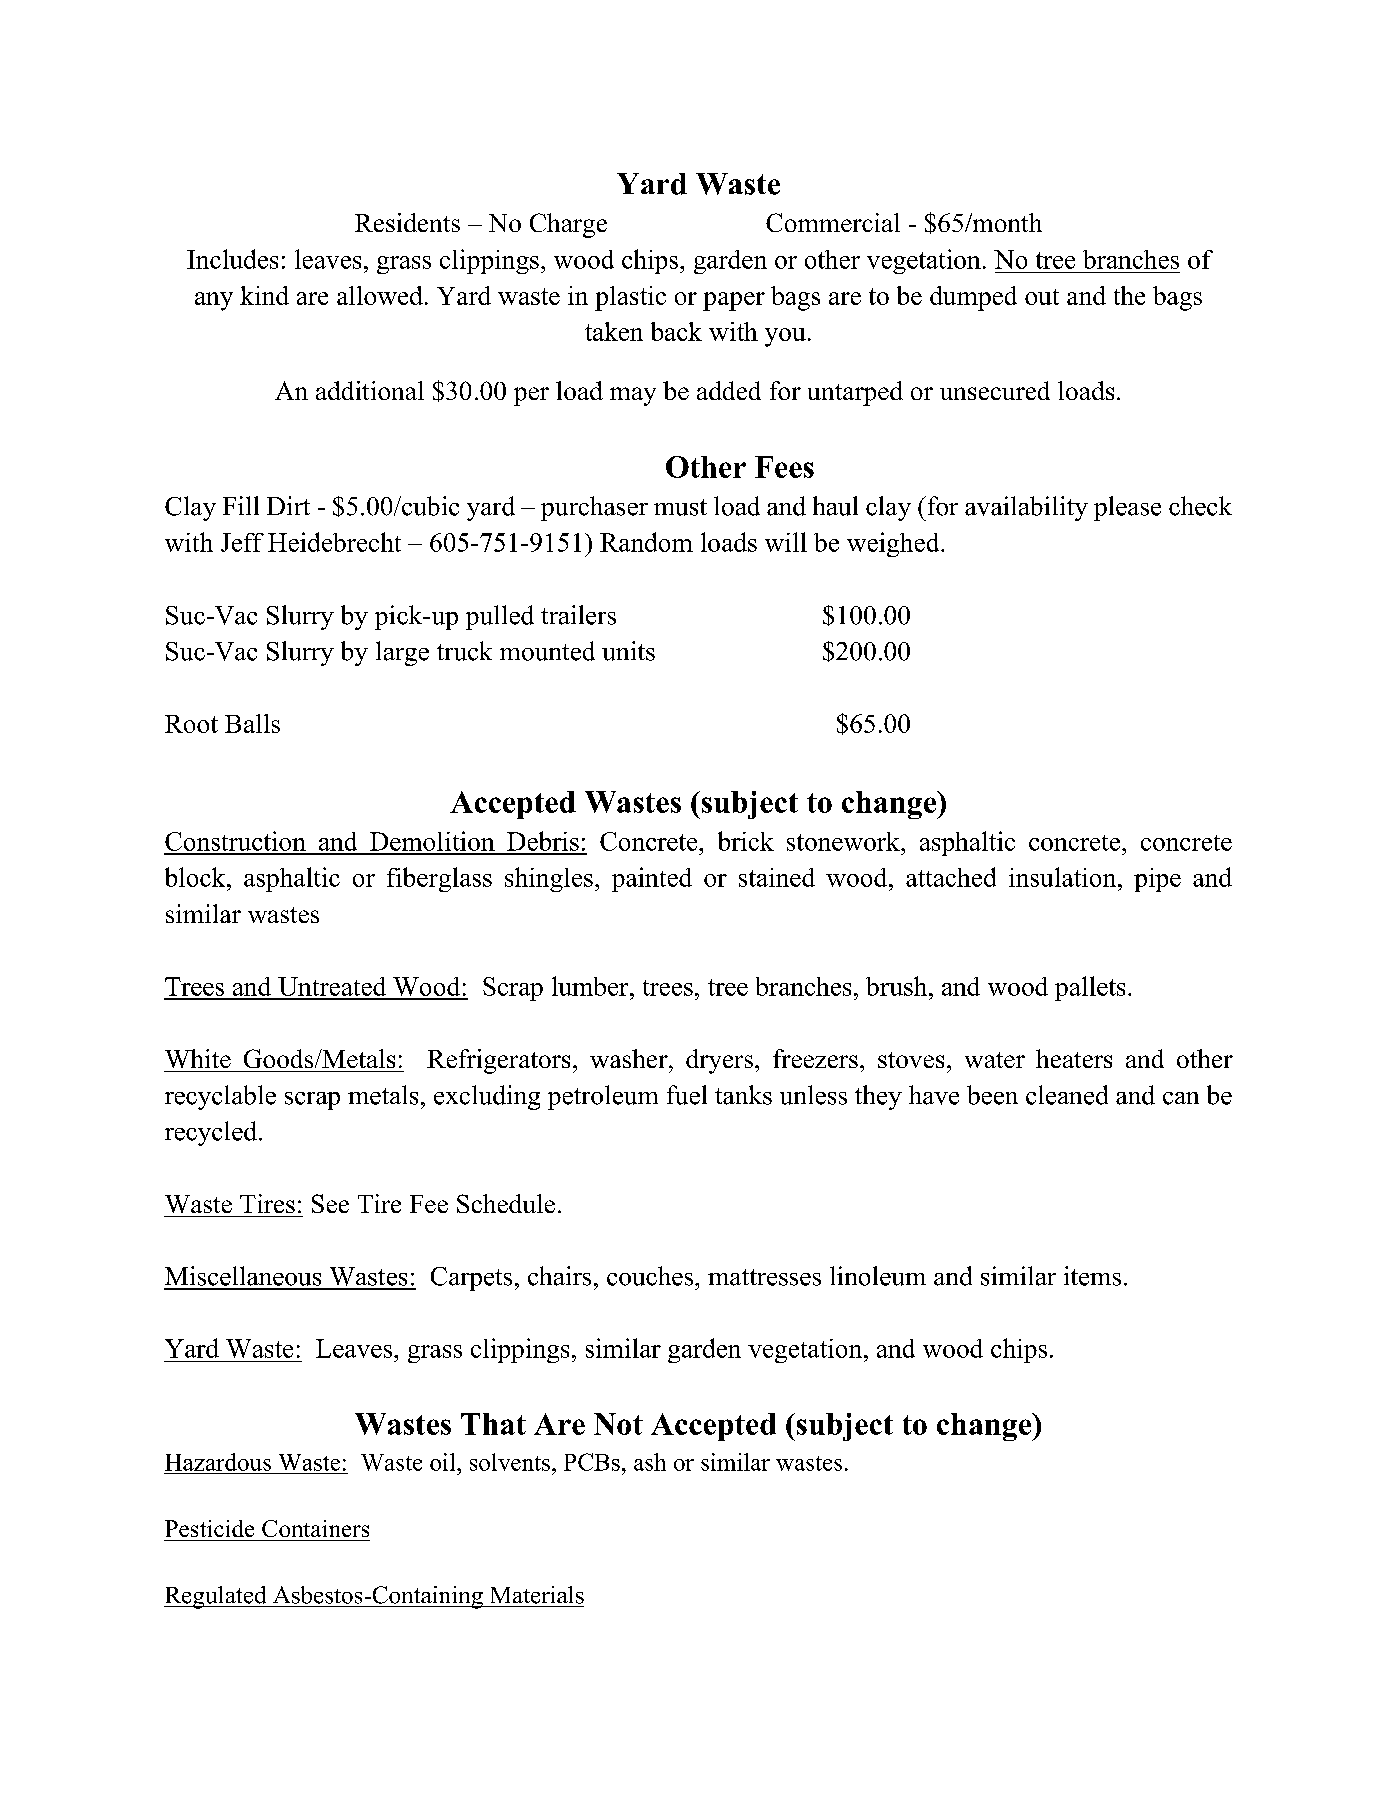  What do you see at coordinates (537, 1595) in the page?
I see `Materials` at bounding box center [537, 1595].
